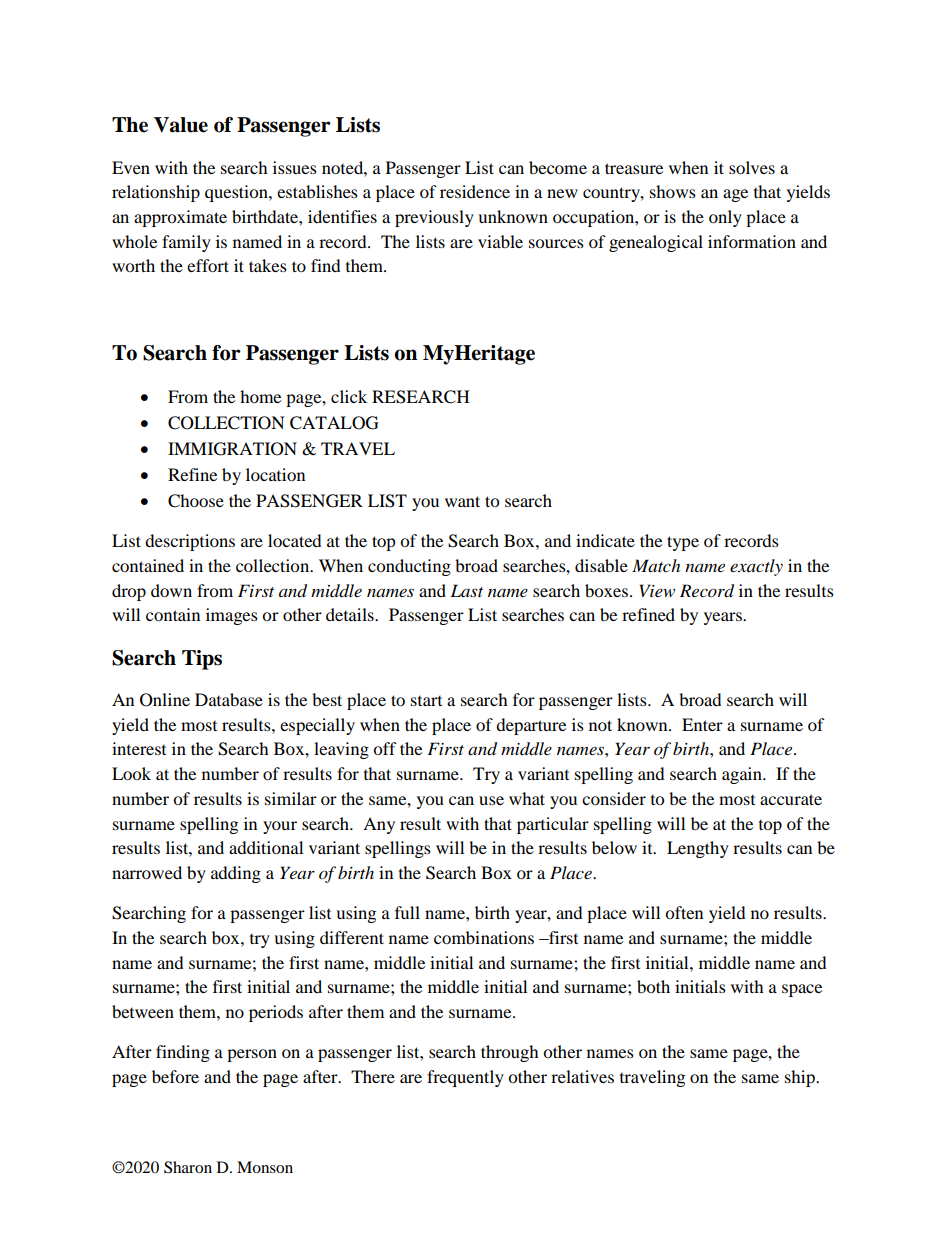  I want to click on Sharon, so click(188, 1167).
